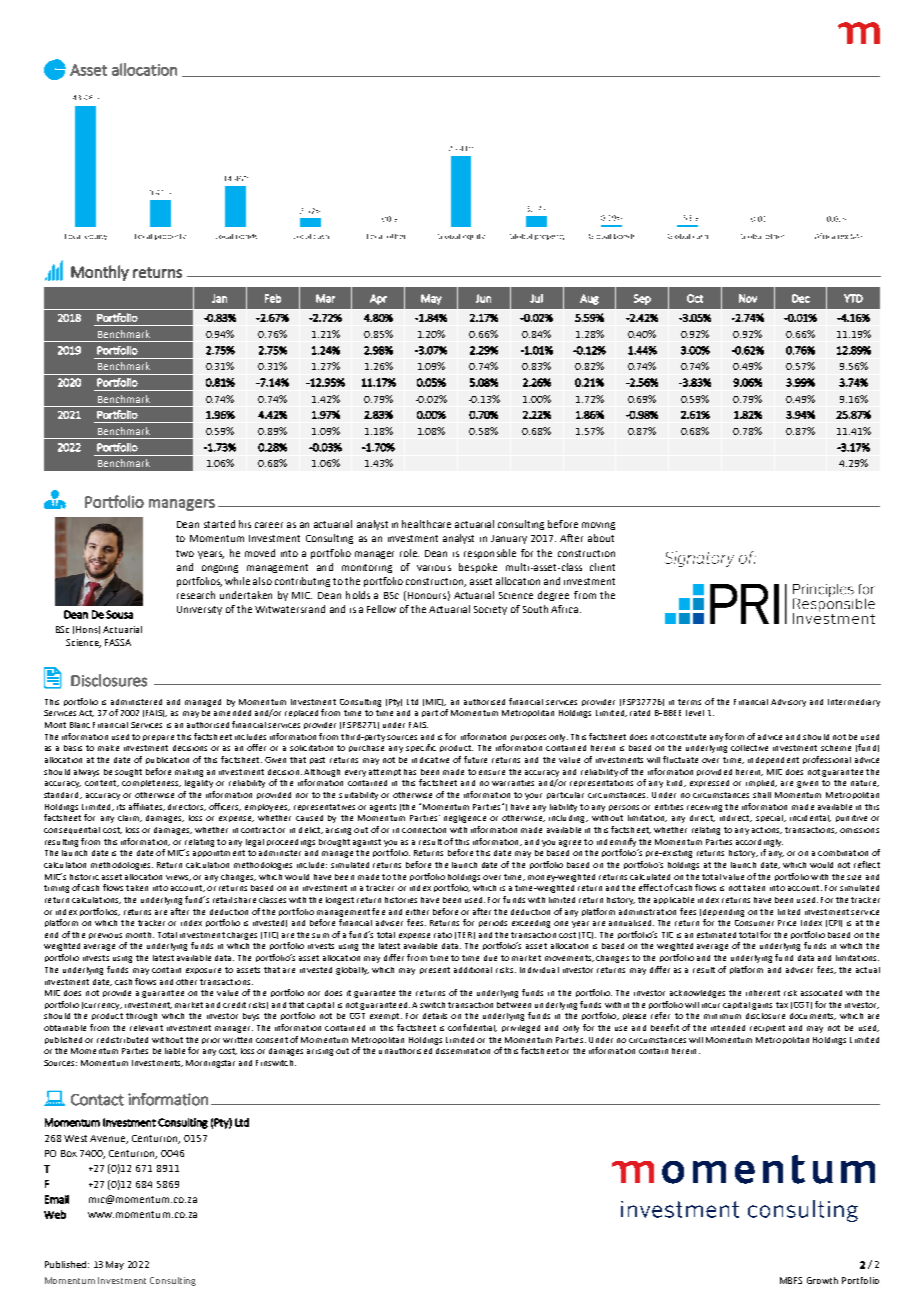 The height and width of the screenshot is (1308, 924). I want to click on Feb, so click(273, 298).
